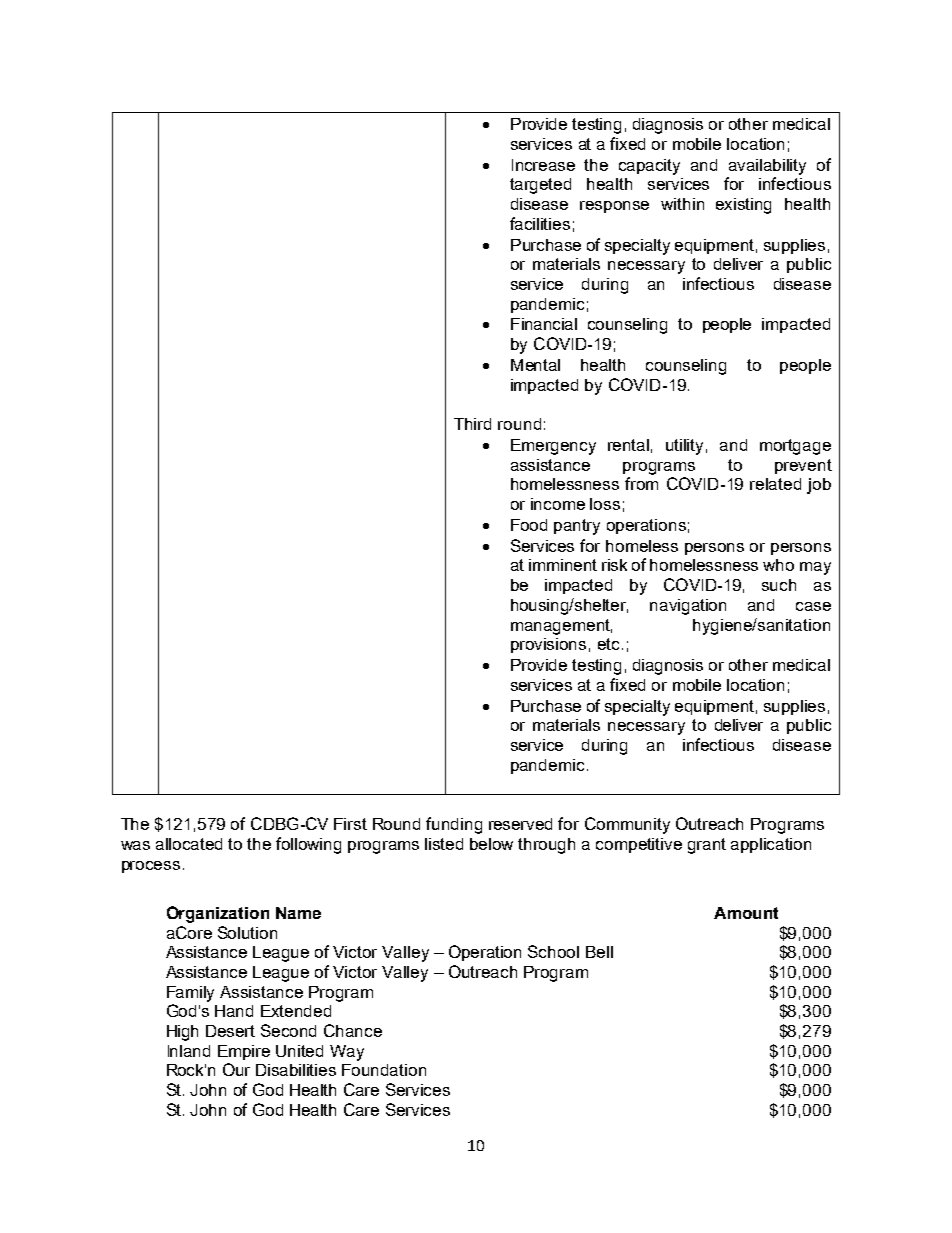 The width and height of the screenshot is (952, 1233). What do you see at coordinates (535, 365) in the screenshot?
I see `Mental` at bounding box center [535, 365].
